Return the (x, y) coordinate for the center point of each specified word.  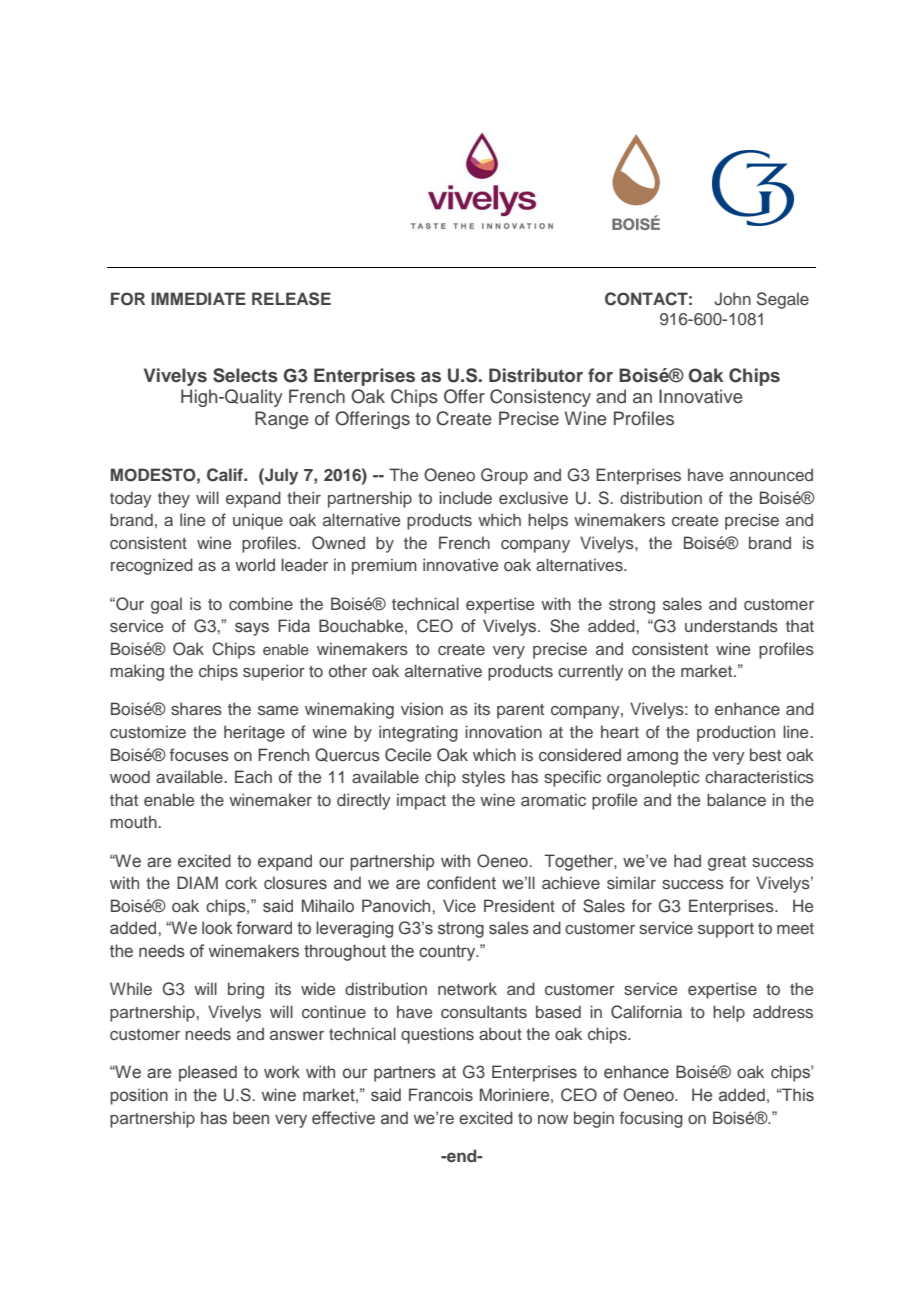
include (465, 497)
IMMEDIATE (198, 298)
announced (771, 474)
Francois (441, 1095)
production (736, 733)
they (174, 499)
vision (422, 708)
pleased (208, 1073)
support (726, 930)
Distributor (536, 375)
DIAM (197, 882)
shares (196, 708)
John (732, 299)
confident (461, 883)
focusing (651, 1119)
